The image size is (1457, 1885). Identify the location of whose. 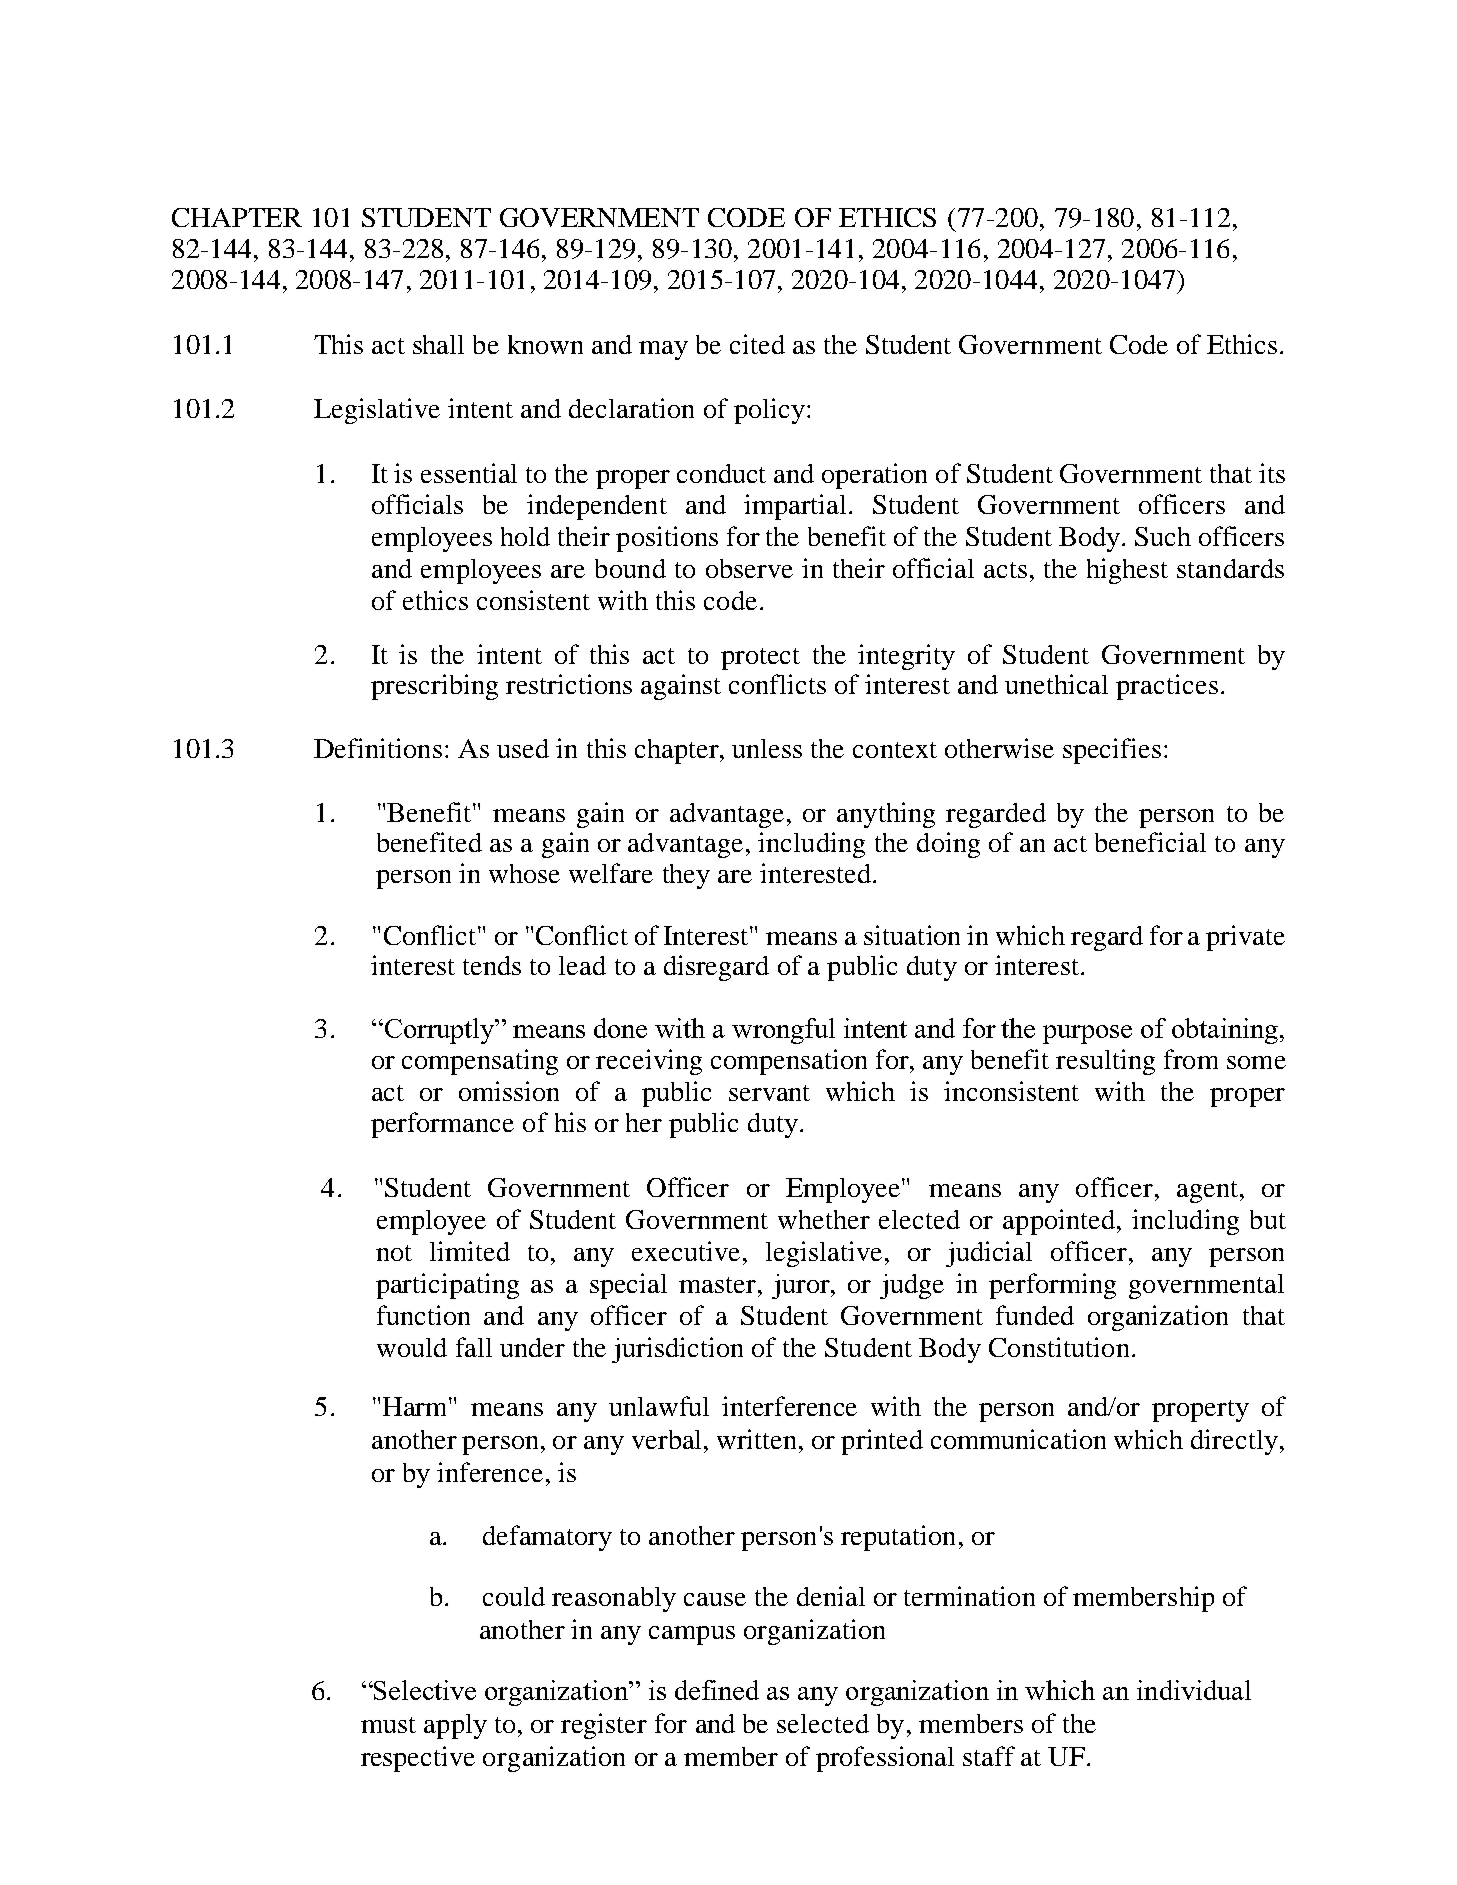
(524, 873).
